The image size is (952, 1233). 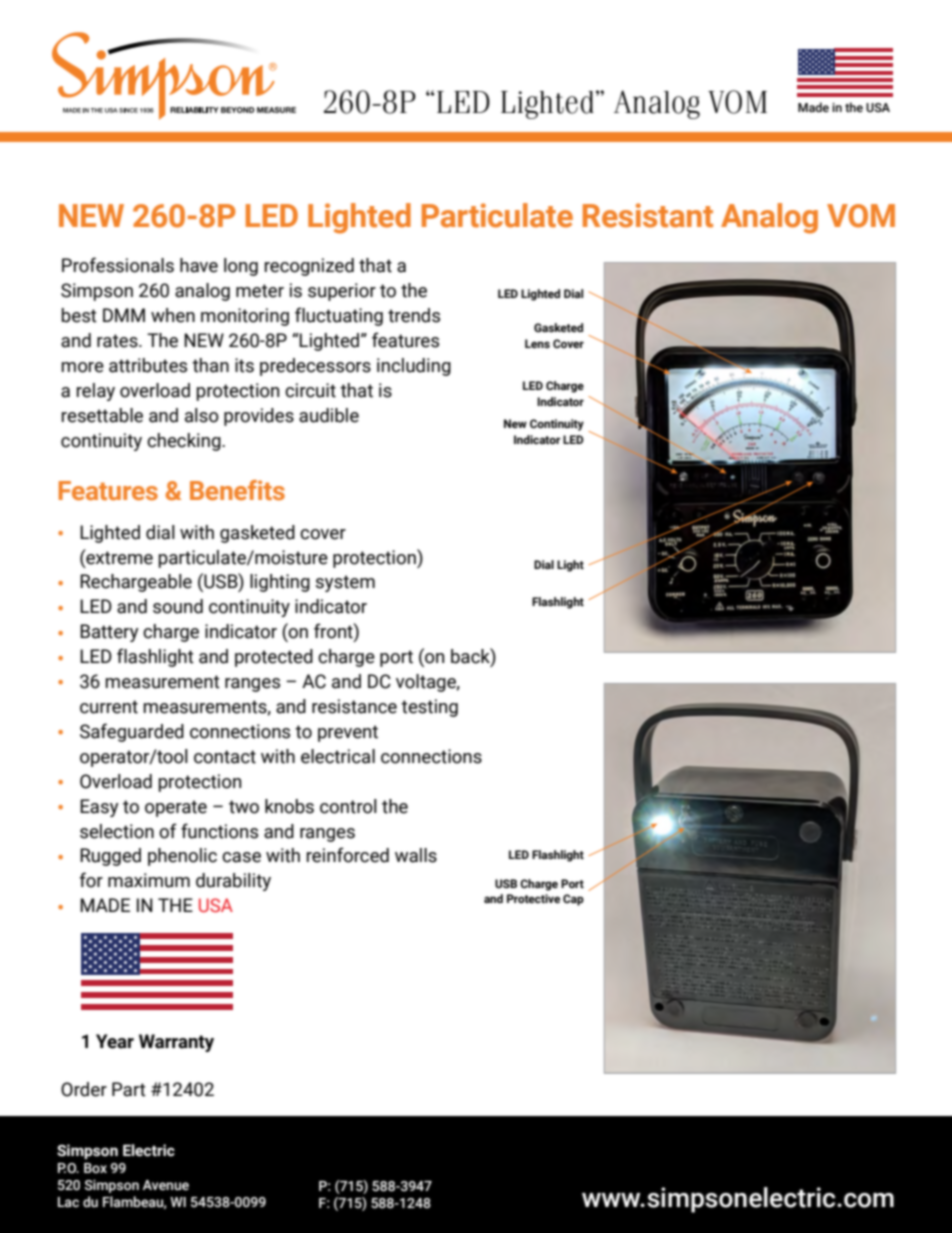 What do you see at coordinates (309, 267) in the screenshot?
I see `recognized` at bounding box center [309, 267].
